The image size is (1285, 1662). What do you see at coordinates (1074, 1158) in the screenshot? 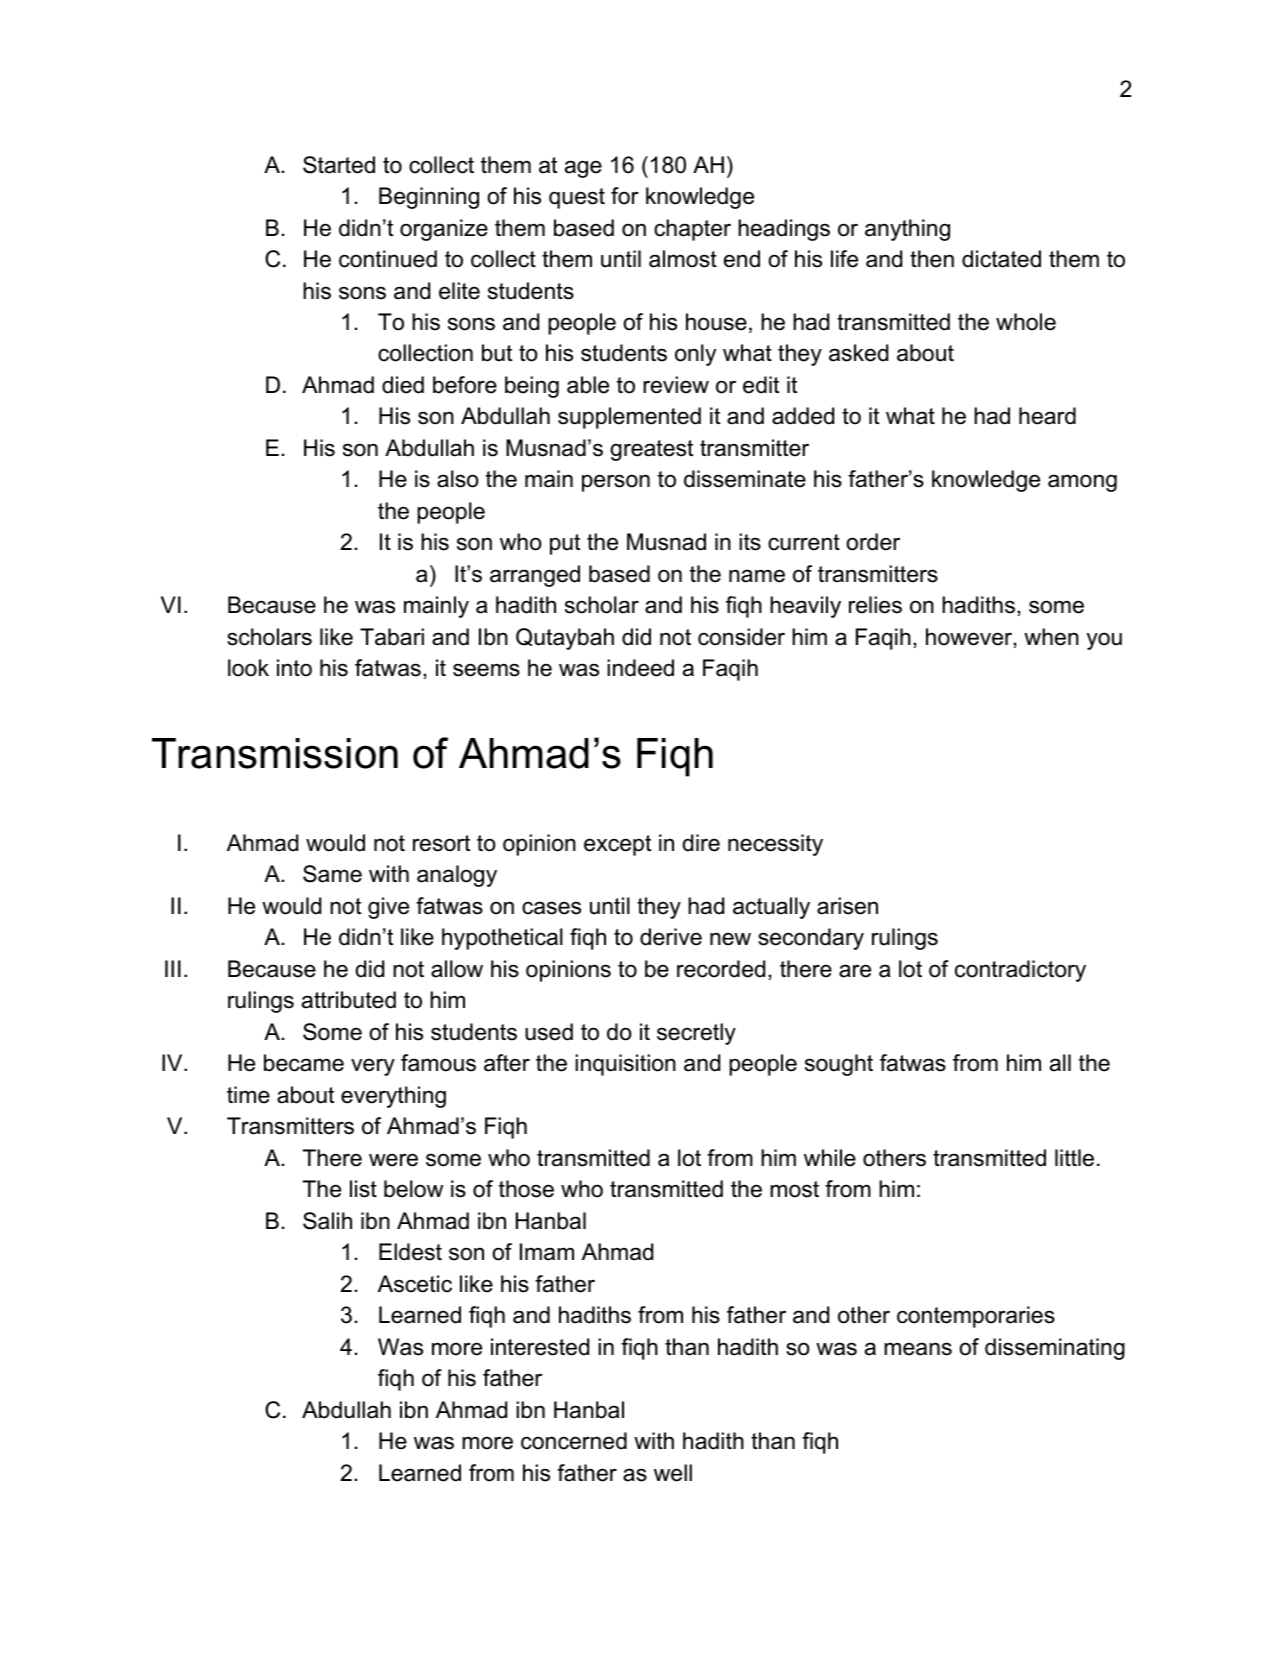
I see `little` at bounding box center [1074, 1158].
